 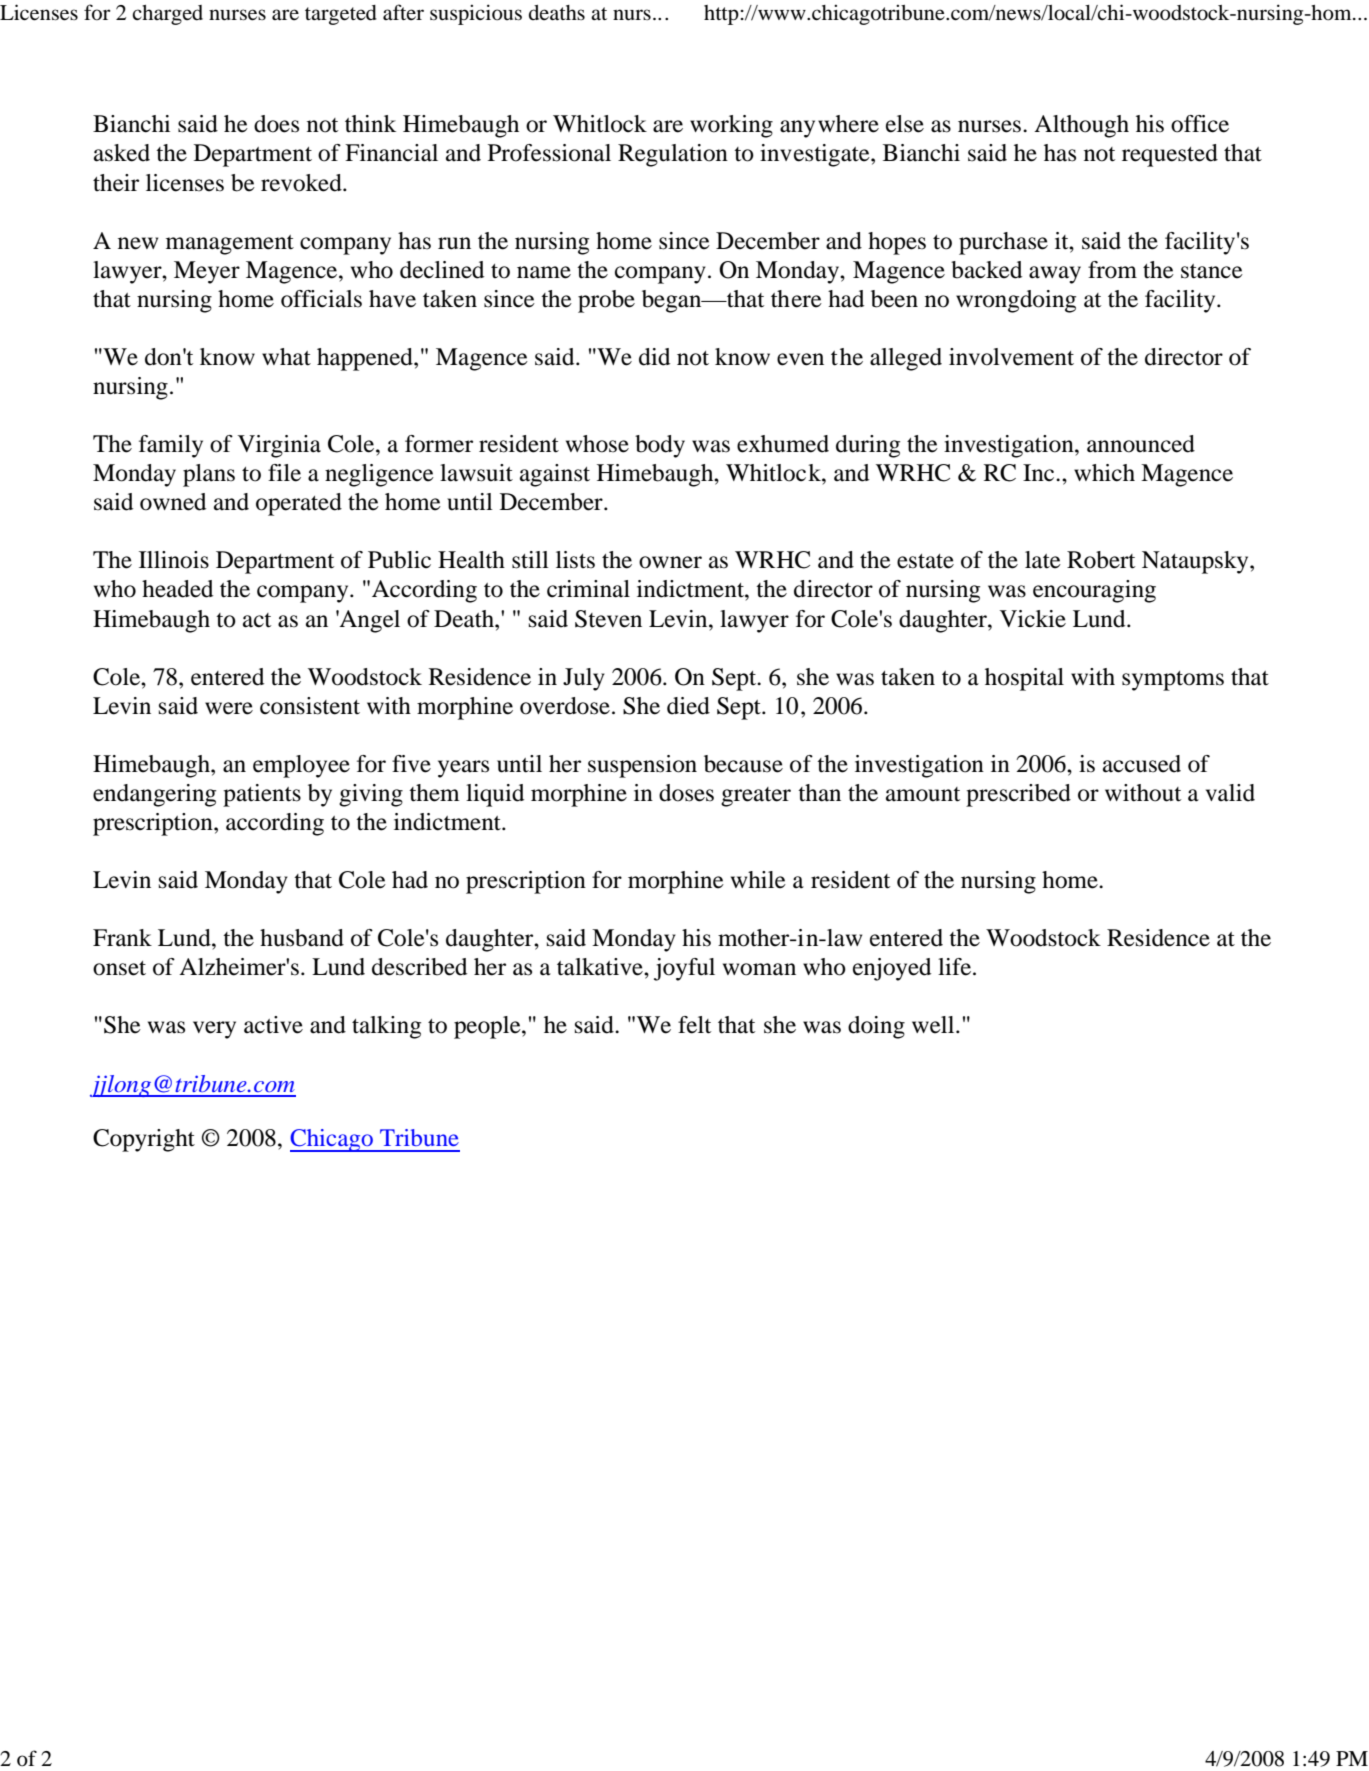 What do you see at coordinates (1081, 126) in the document?
I see `Although` at bounding box center [1081, 126].
